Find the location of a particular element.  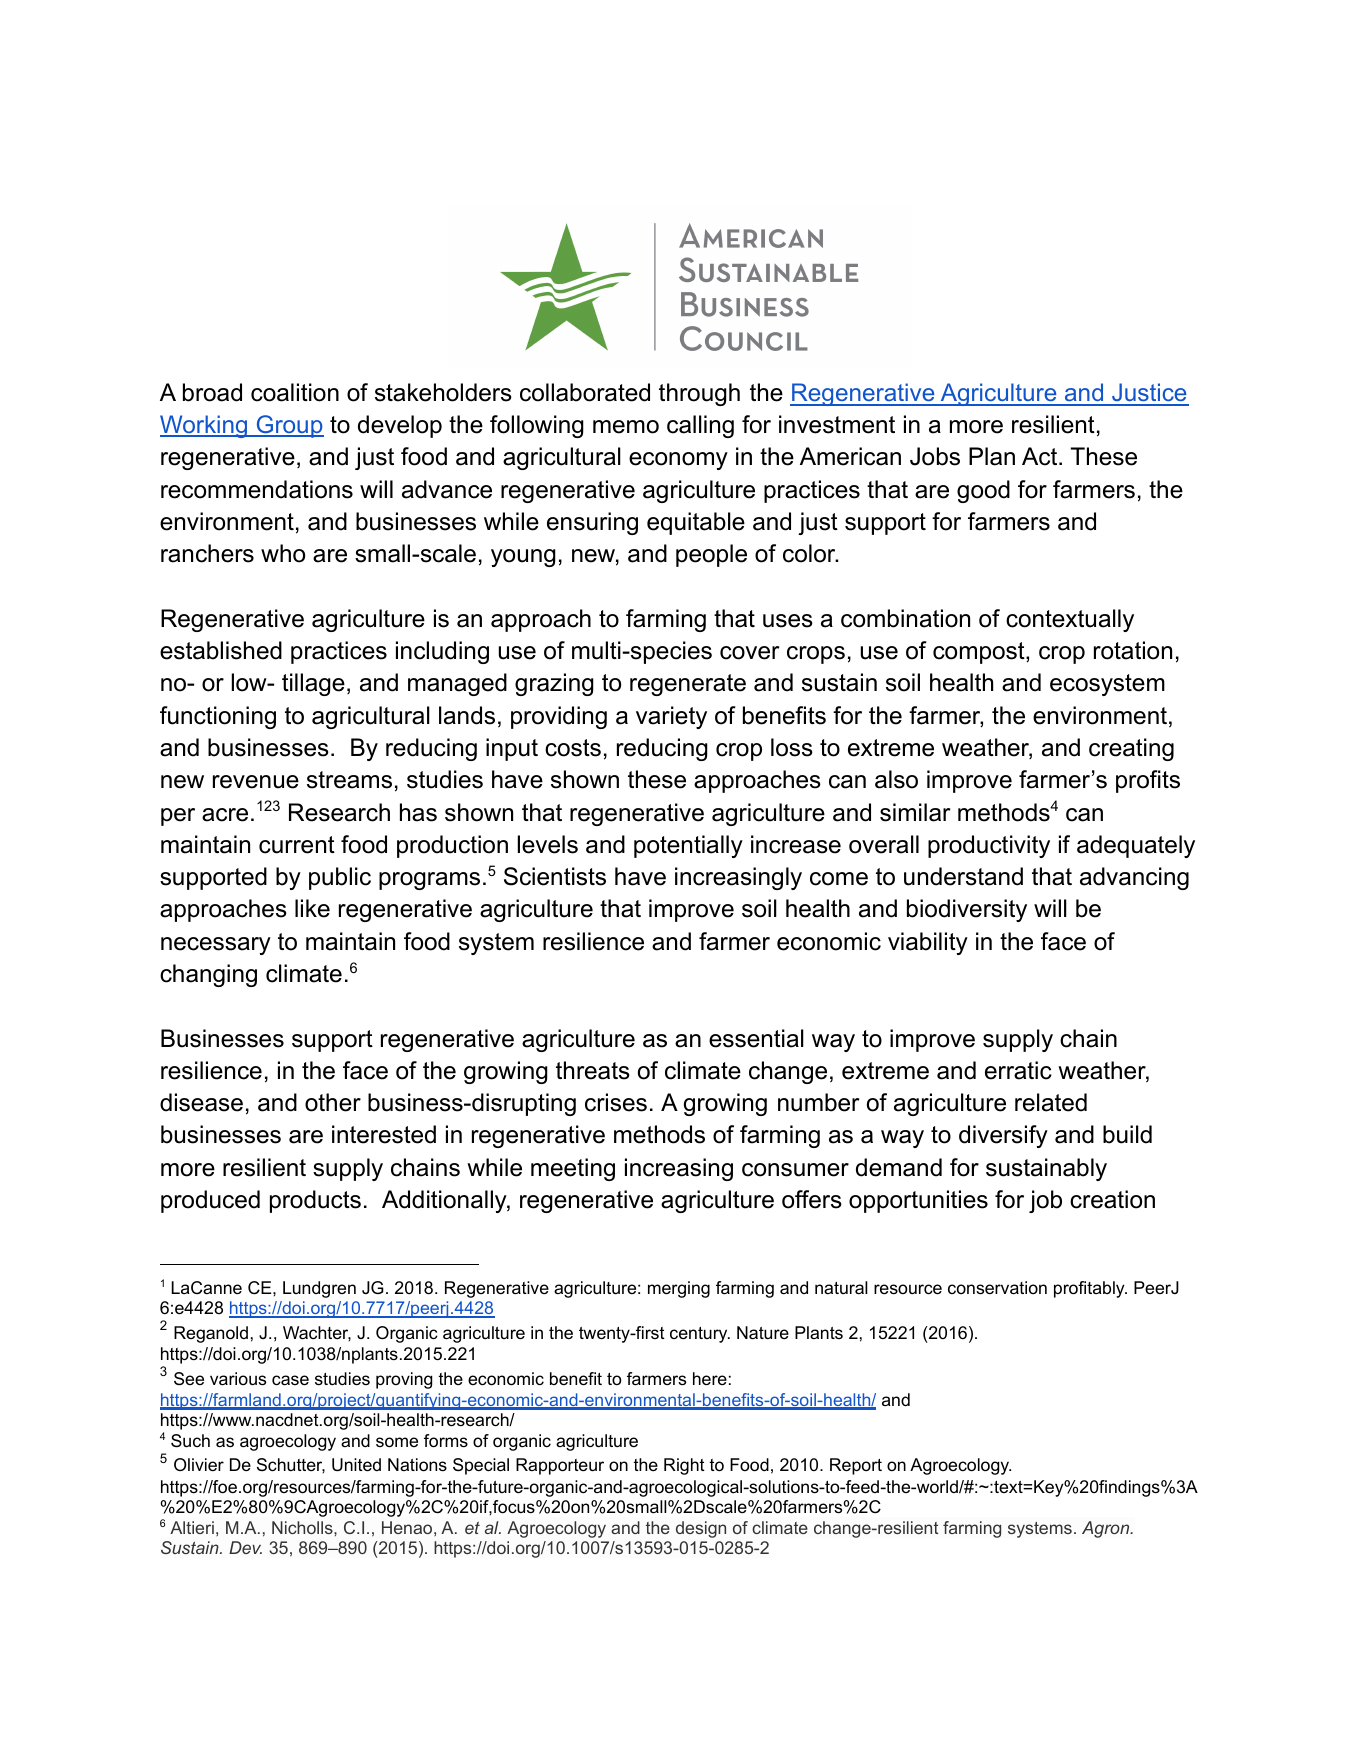

Group is located at coordinates (289, 426).
